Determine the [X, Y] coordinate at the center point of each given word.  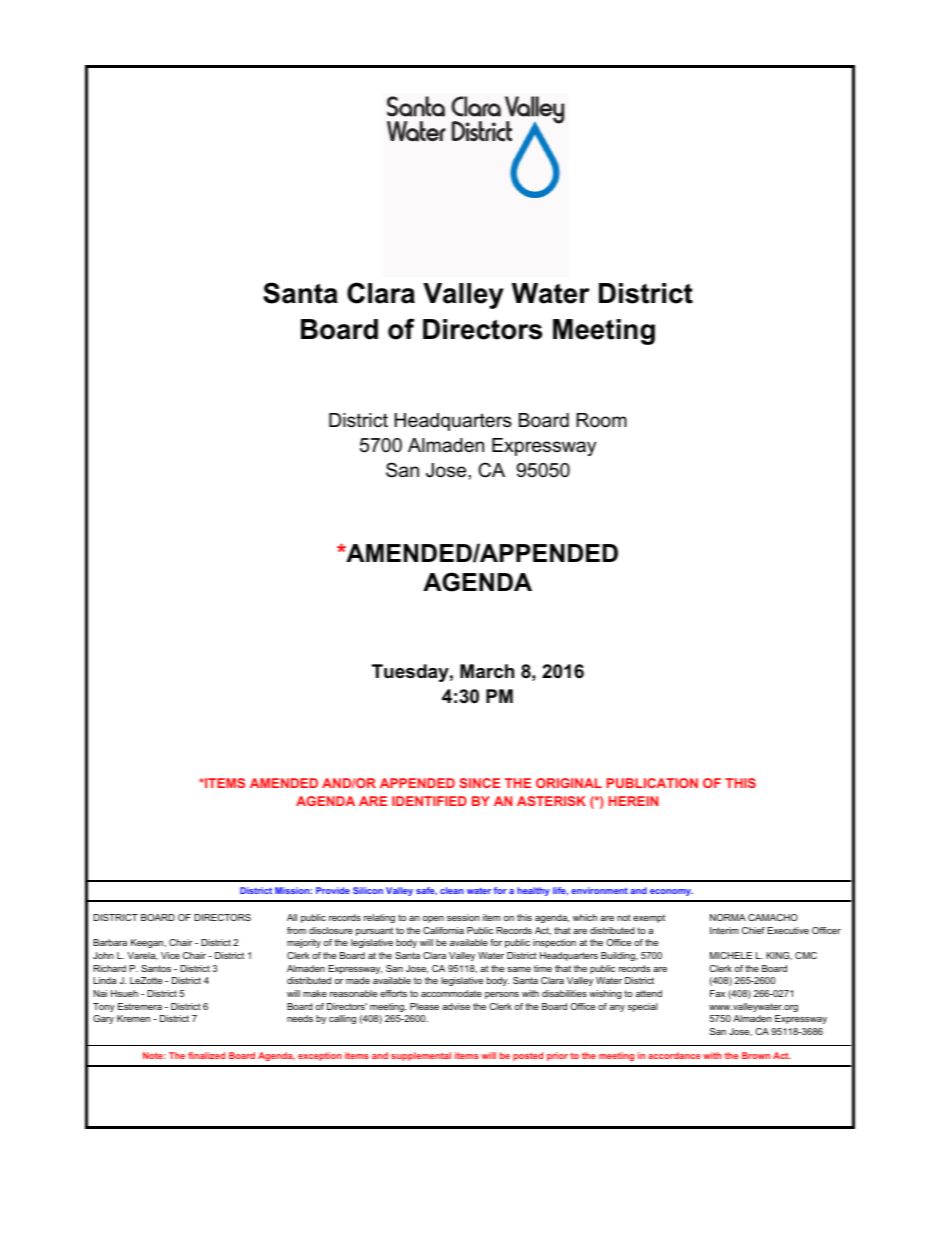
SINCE [479, 783]
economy [671, 892]
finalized [206, 1055]
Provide [333, 890]
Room [601, 420]
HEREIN [633, 801]
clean [452, 890]
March [487, 671]
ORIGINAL [569, 783]
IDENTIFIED [429, 801]
